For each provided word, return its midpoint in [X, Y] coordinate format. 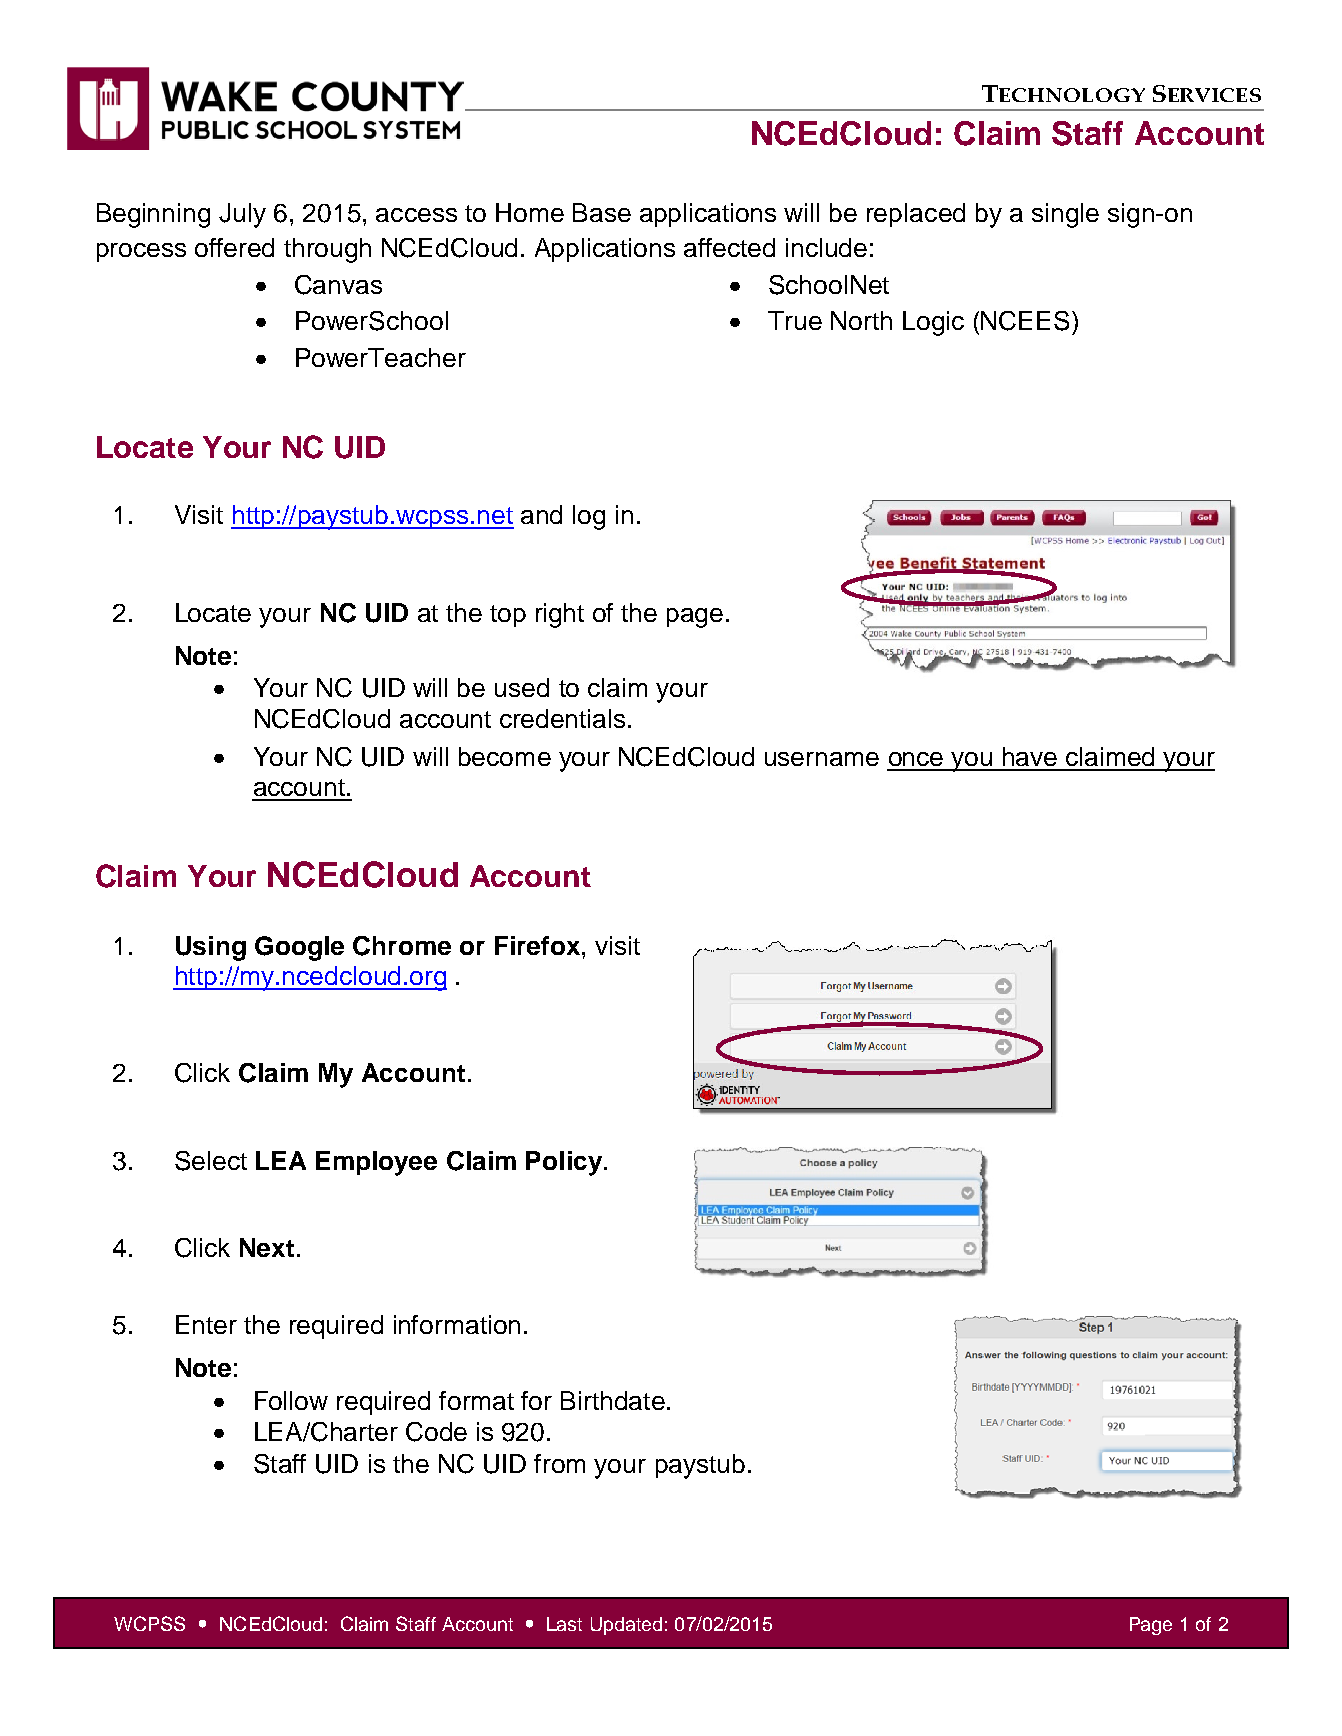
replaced [916, 215]
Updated [626, 1626]
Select [211, 1161]
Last [564, 1624]
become [505, 756]
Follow [291, 1400]
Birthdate [613, 1400]
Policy [565, 1163]
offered [234, 247]
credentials [562, 718]
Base [602, 212]
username [822, 759]
